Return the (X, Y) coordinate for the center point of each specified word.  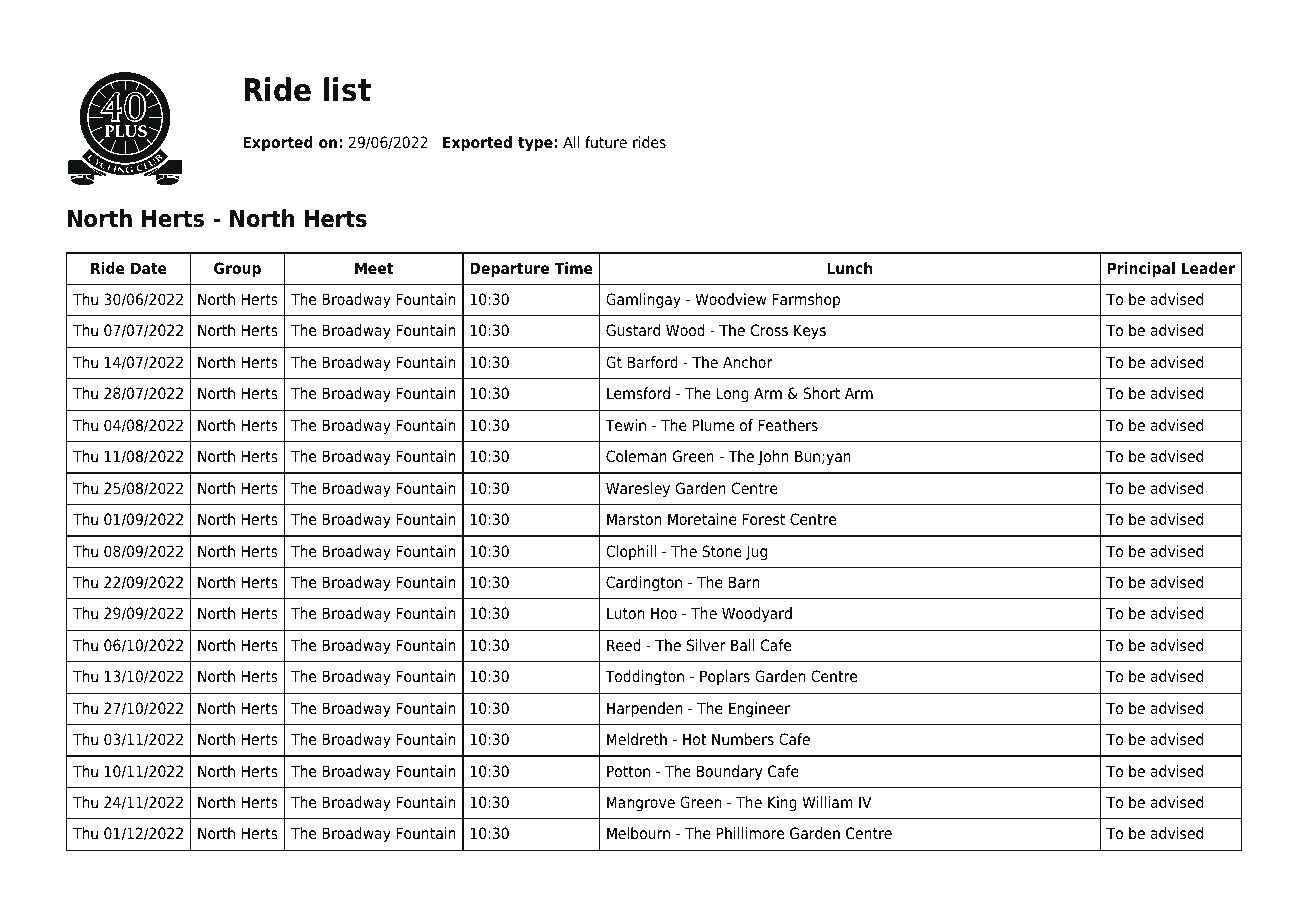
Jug (756, 553)
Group (237, 270)
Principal (1141, 270)
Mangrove (641, 804)
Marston (634, 519)
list (347, 89)
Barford (653, 362)
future (606, 142)
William (827, 802)
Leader (1208, 268)
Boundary (729, 773)
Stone (722, 551)
